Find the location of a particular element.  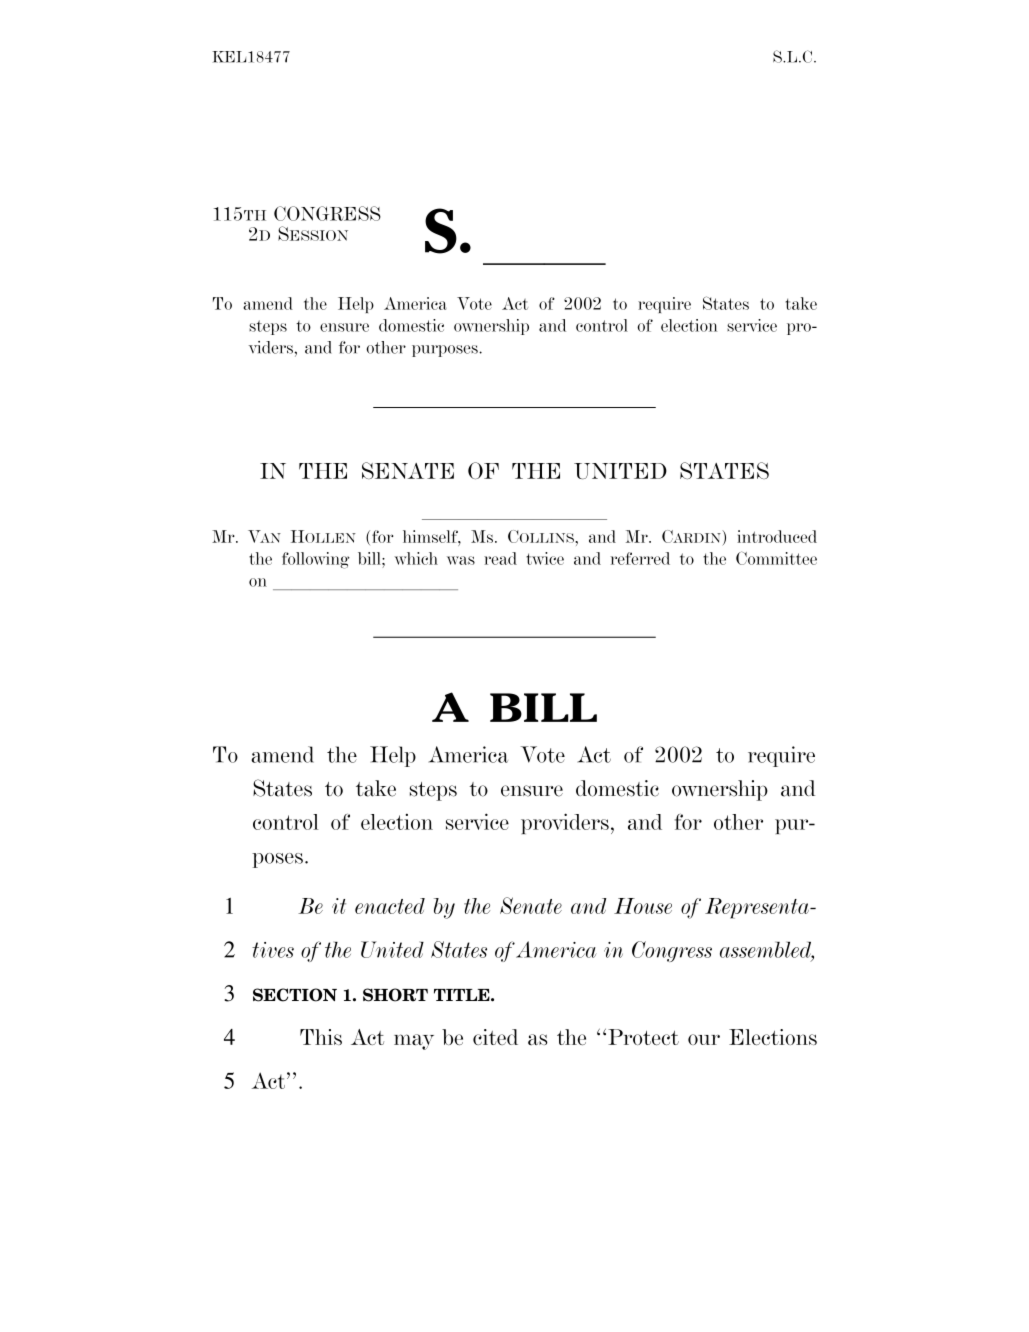

our is located at coordinates (704, 1039).
